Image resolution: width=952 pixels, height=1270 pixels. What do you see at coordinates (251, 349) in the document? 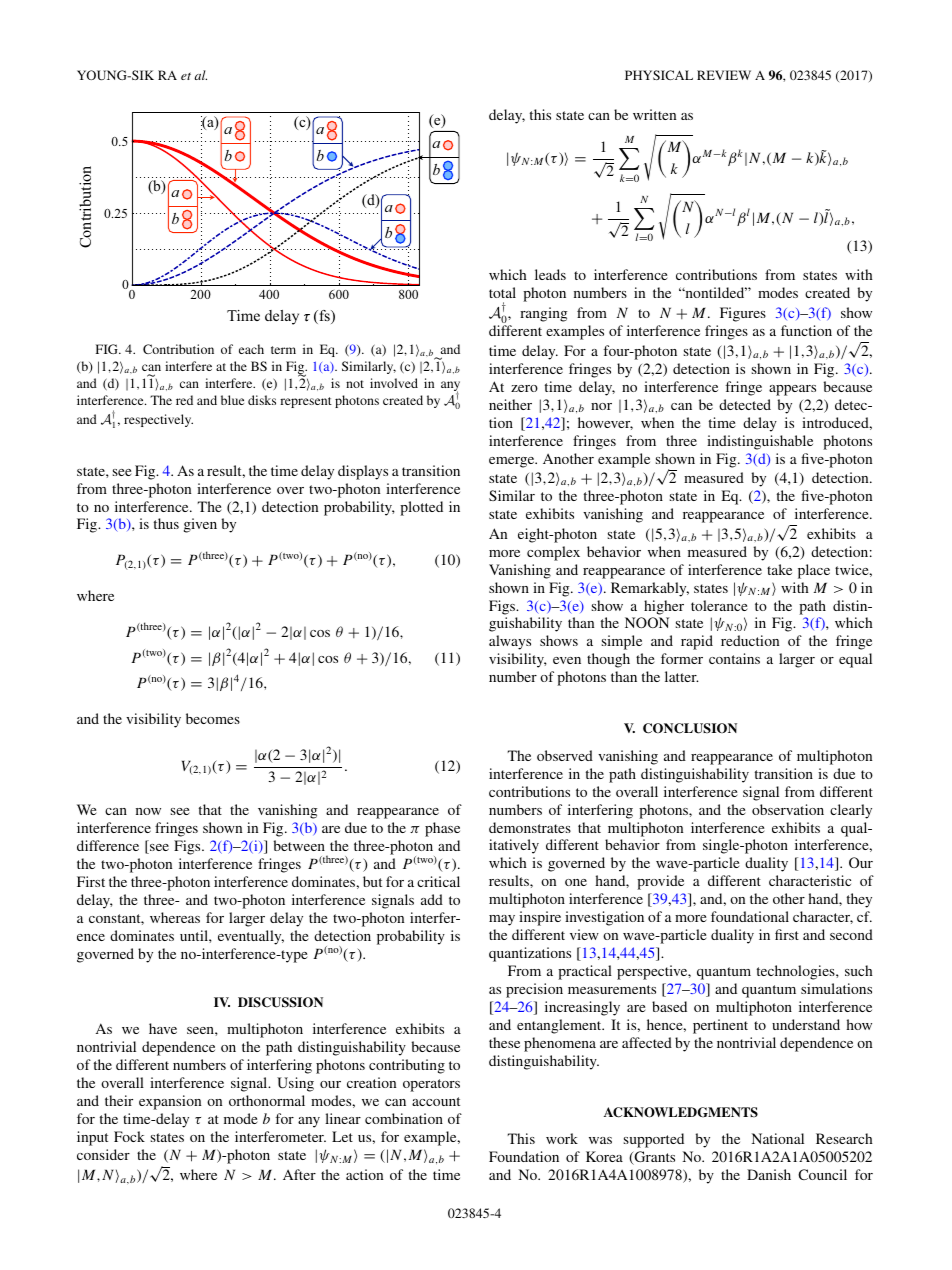
I see `each` at bounding box center [251, 349].
